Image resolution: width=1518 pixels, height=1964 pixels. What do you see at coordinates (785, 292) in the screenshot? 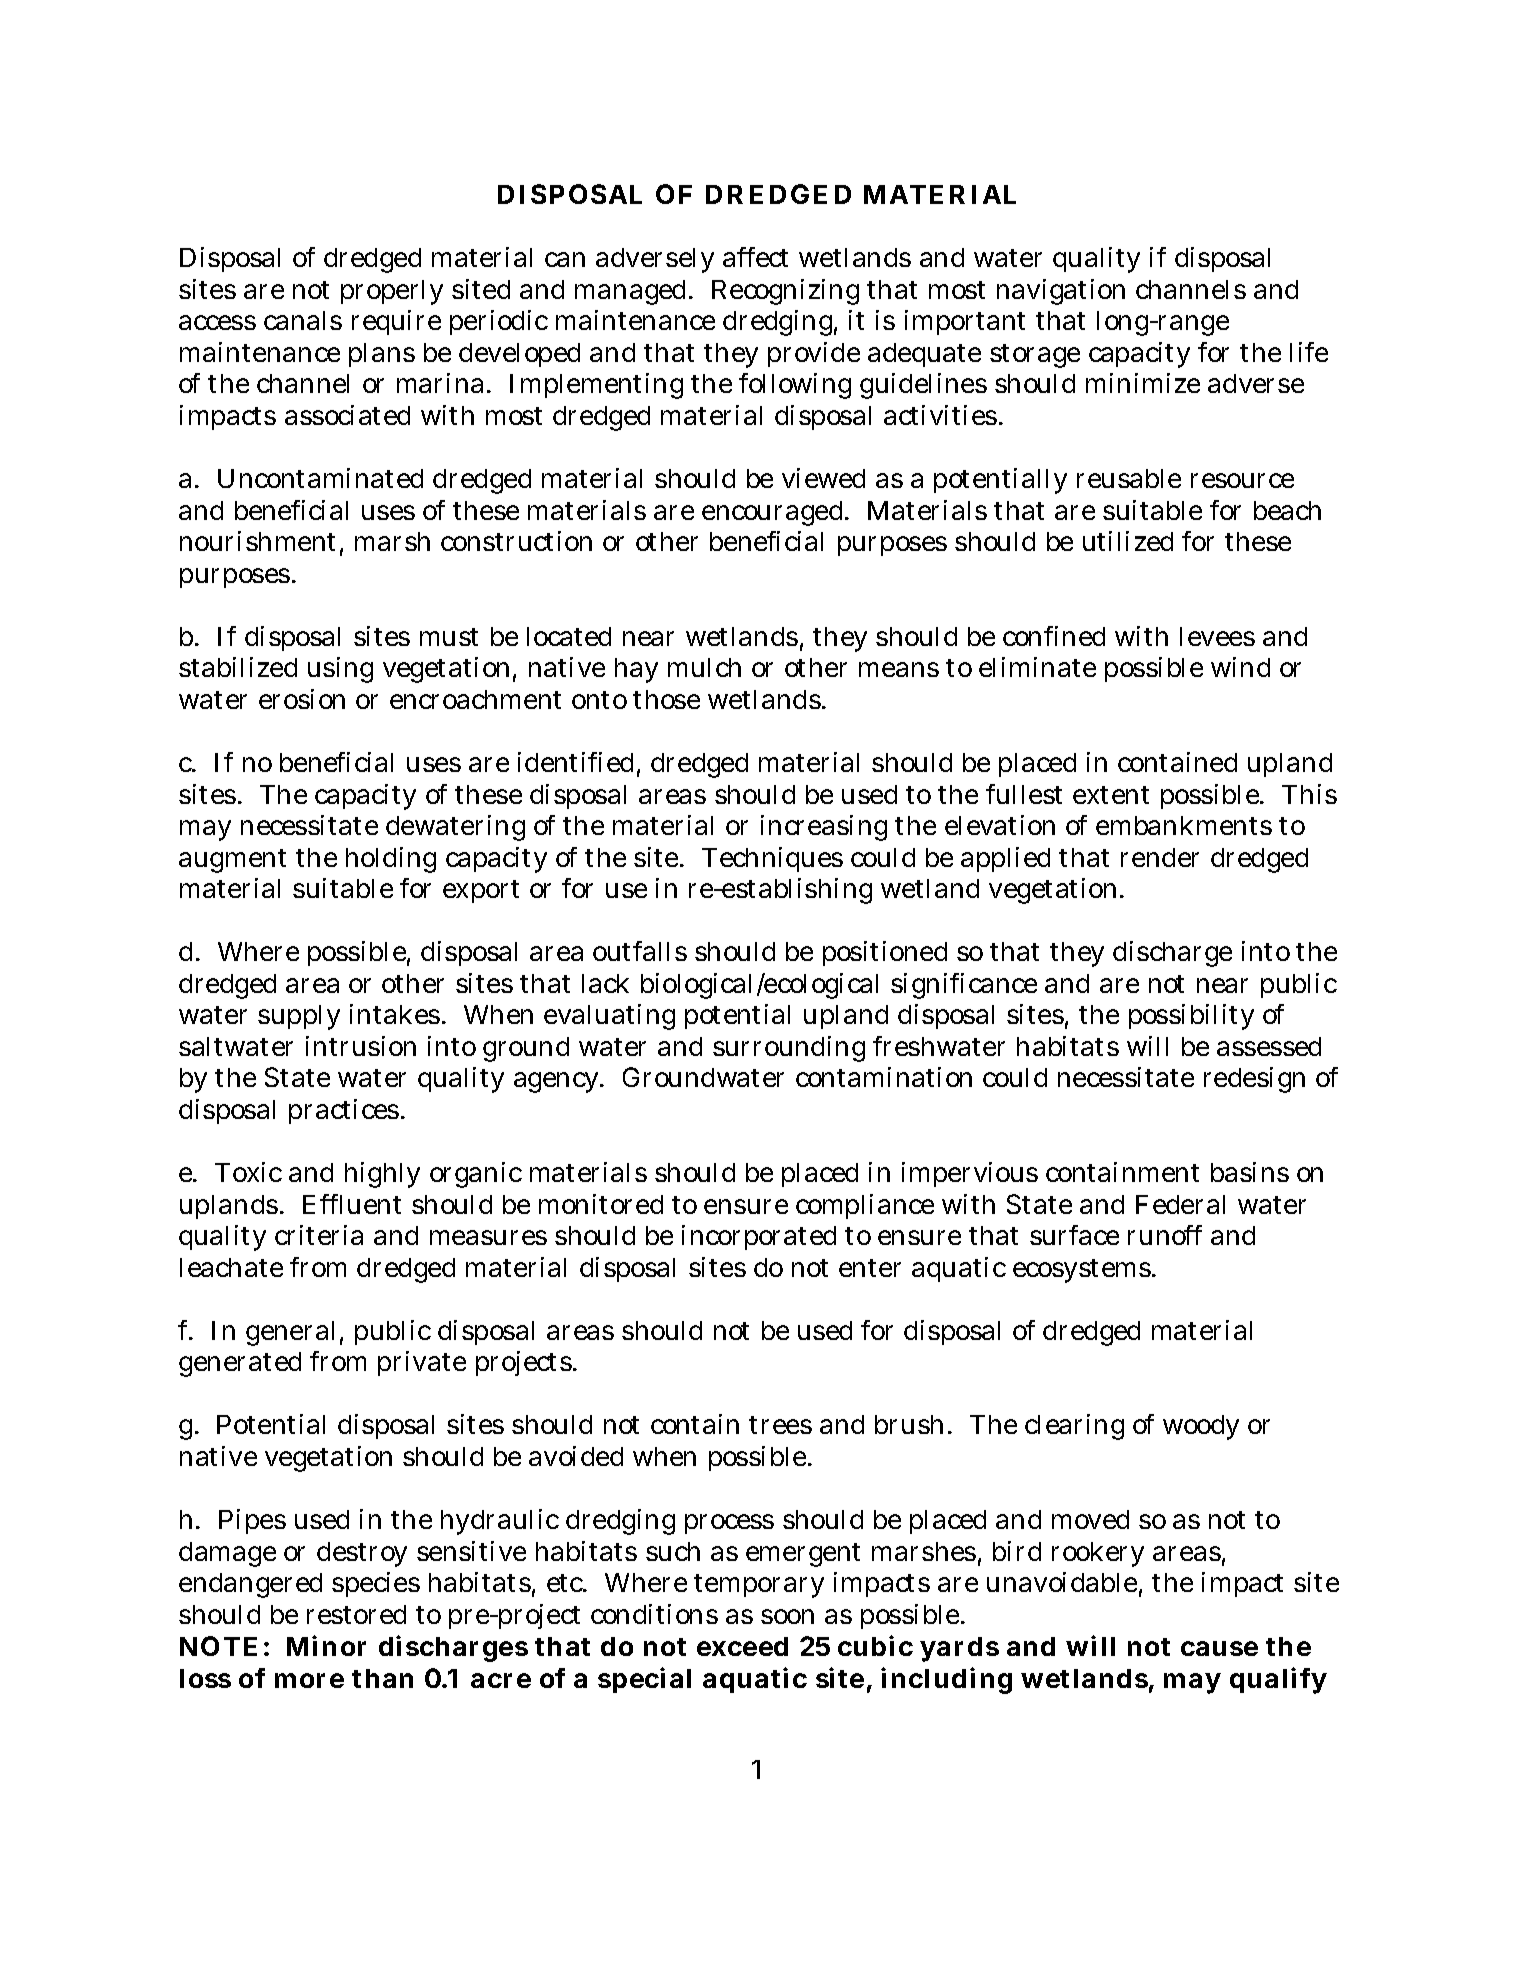
I see `Recognizing` at bounding box center [785, 292].
